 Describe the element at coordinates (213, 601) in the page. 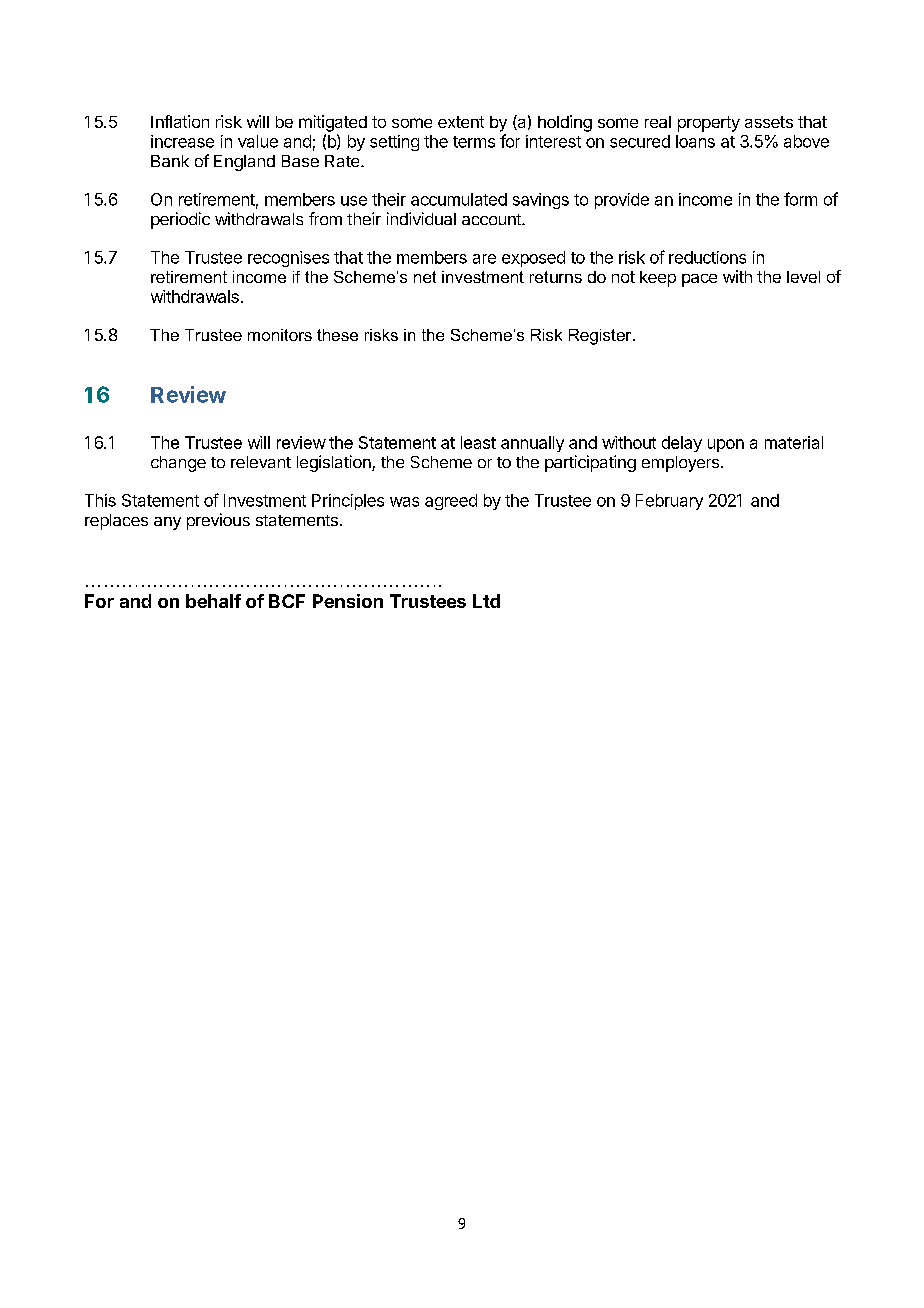

I see `behalf` at that location.
